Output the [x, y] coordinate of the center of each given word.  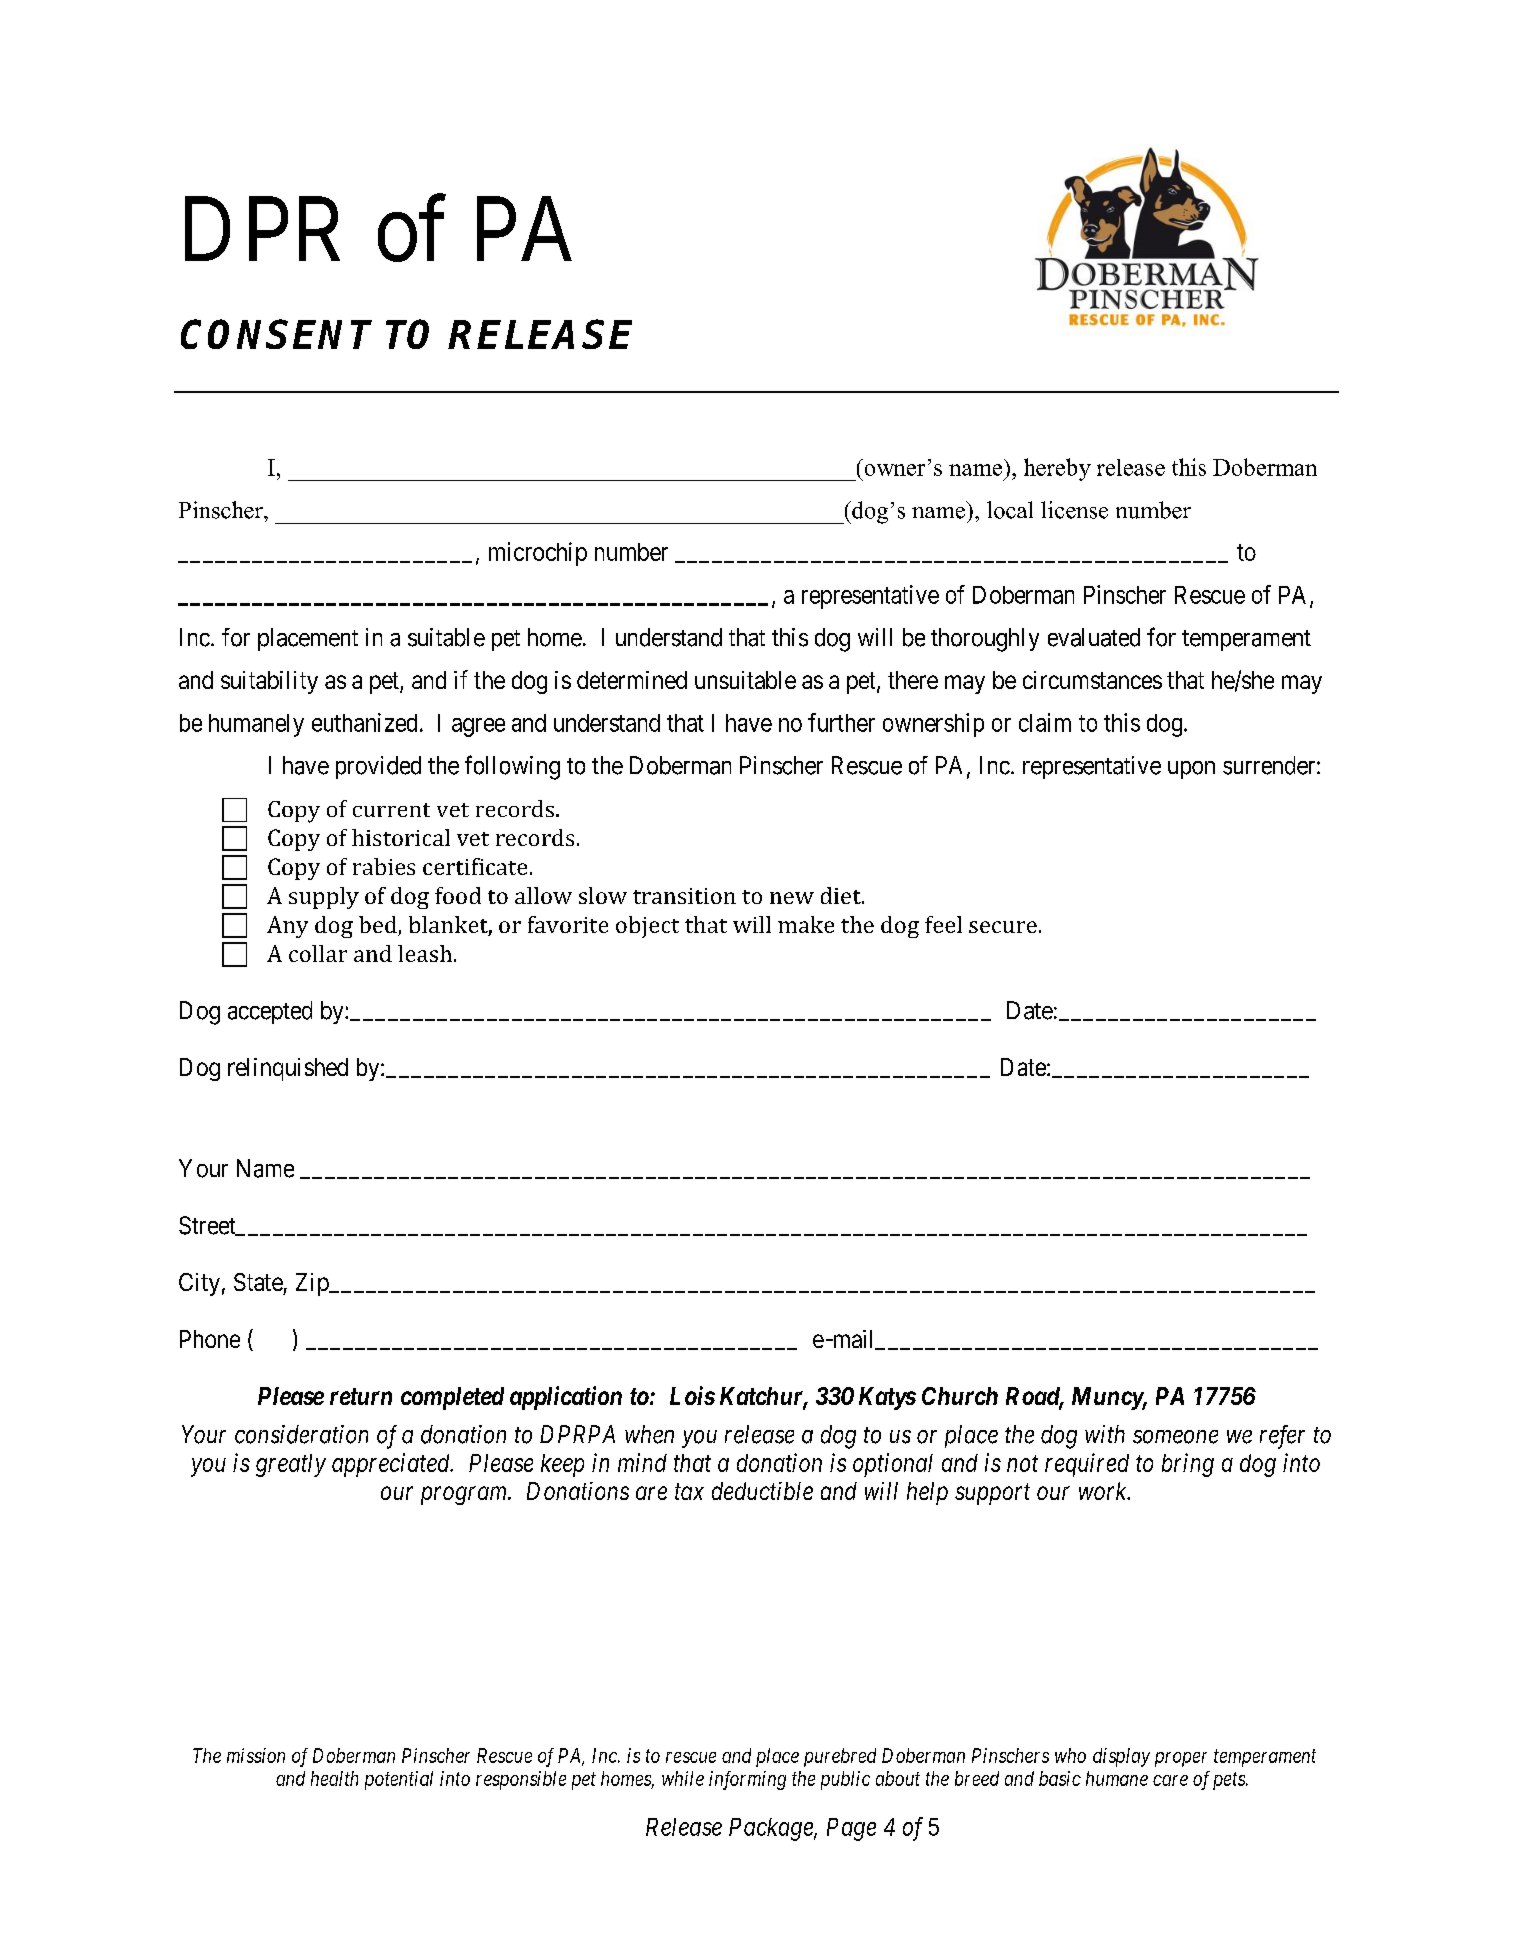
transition [684, 896]
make [806, 924]
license [1074, 510]
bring [1188, 1465]
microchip [538, 554]
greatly [291, 1465]
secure [1003, 927]
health [334, 1778]
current [391, 810]
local [1010, 510]
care [1170, 1780]
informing [747, 1780]
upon [1191, 770]
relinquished [288, 1069]
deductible [762, 1491]
